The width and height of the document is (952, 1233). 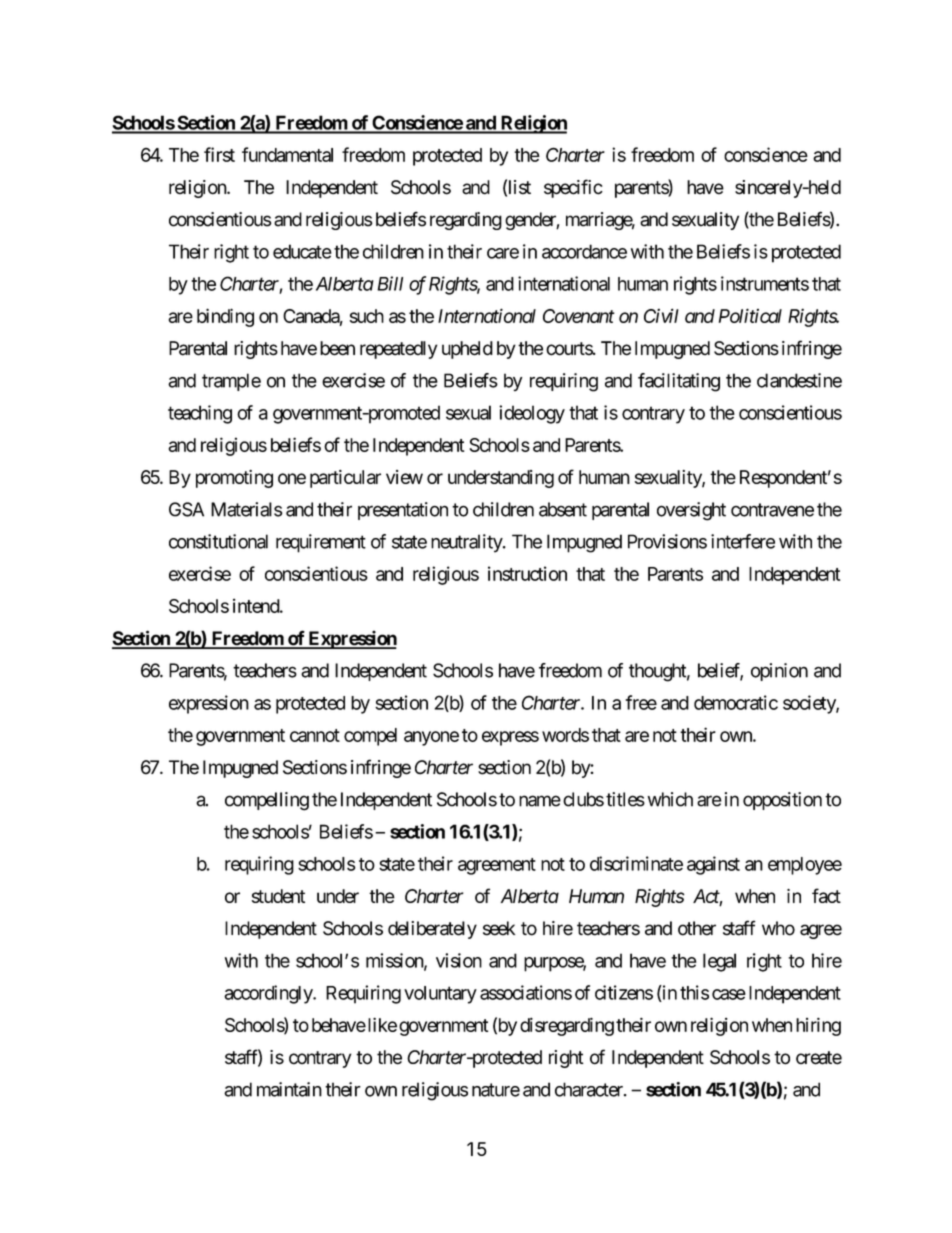 I want to click on fundamental, so click(x=287, y=154).
